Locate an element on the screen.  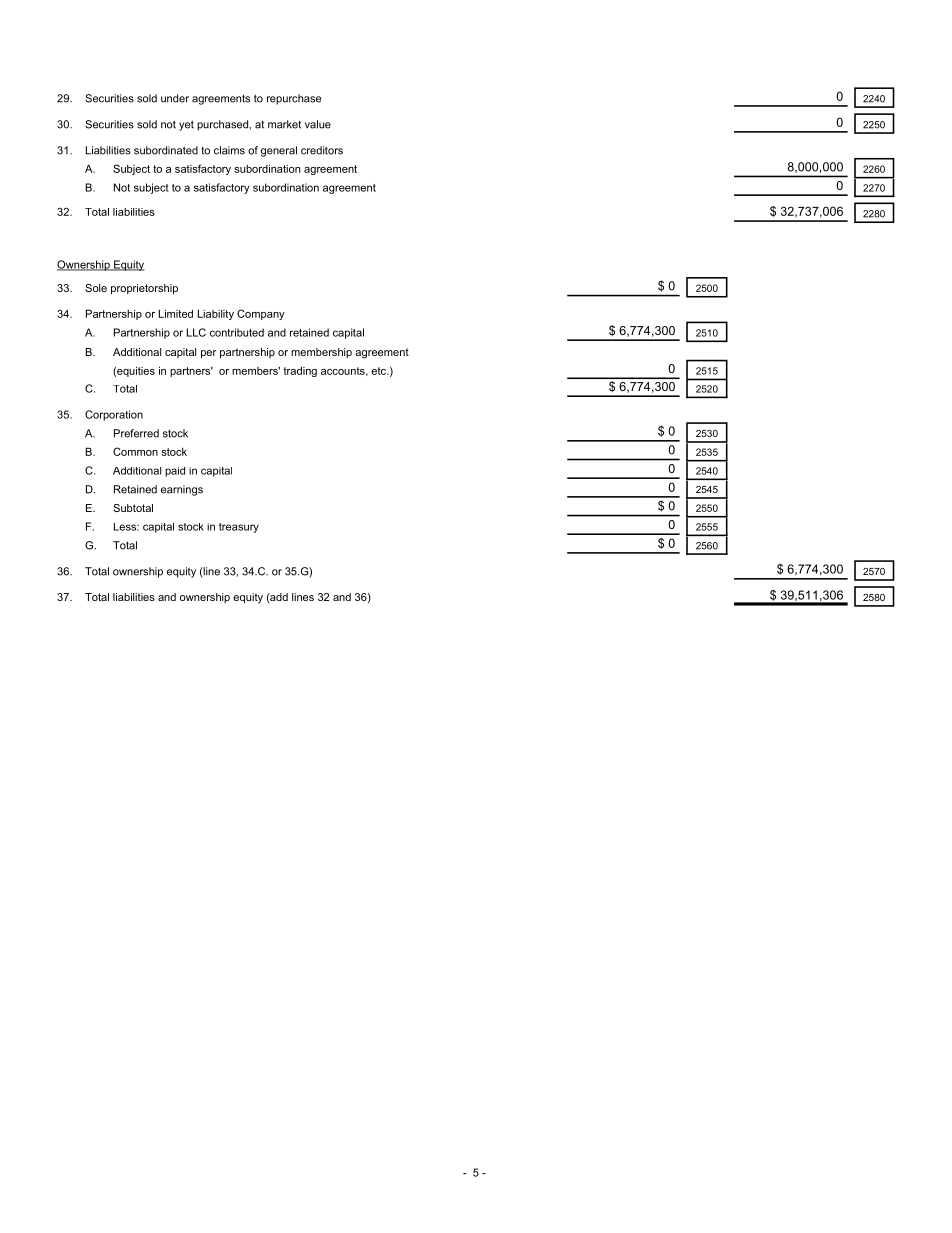
value is located at coordinates (318, 124).
